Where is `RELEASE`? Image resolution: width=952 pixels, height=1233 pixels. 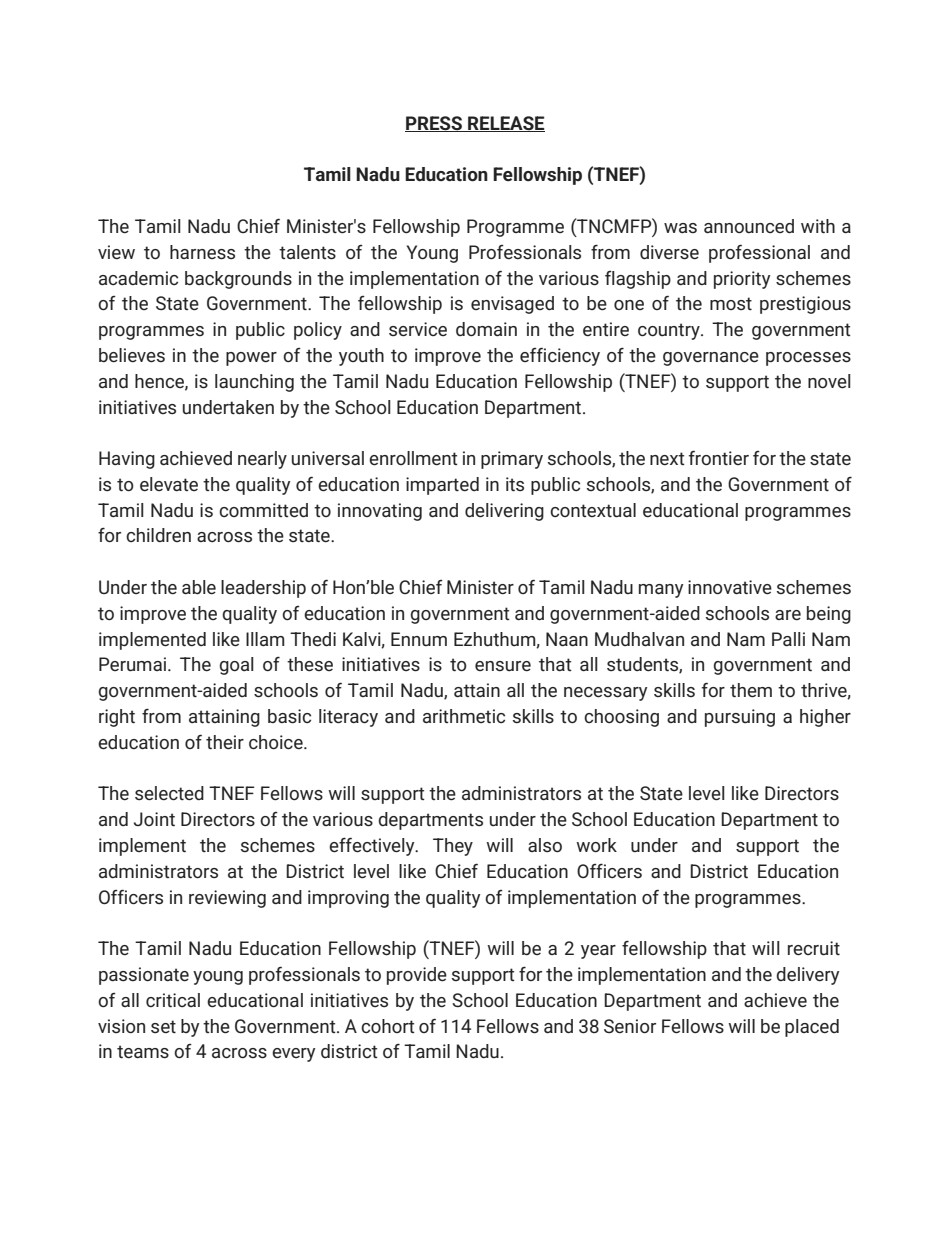 RELEASE is located at coordinates (505, 124).
